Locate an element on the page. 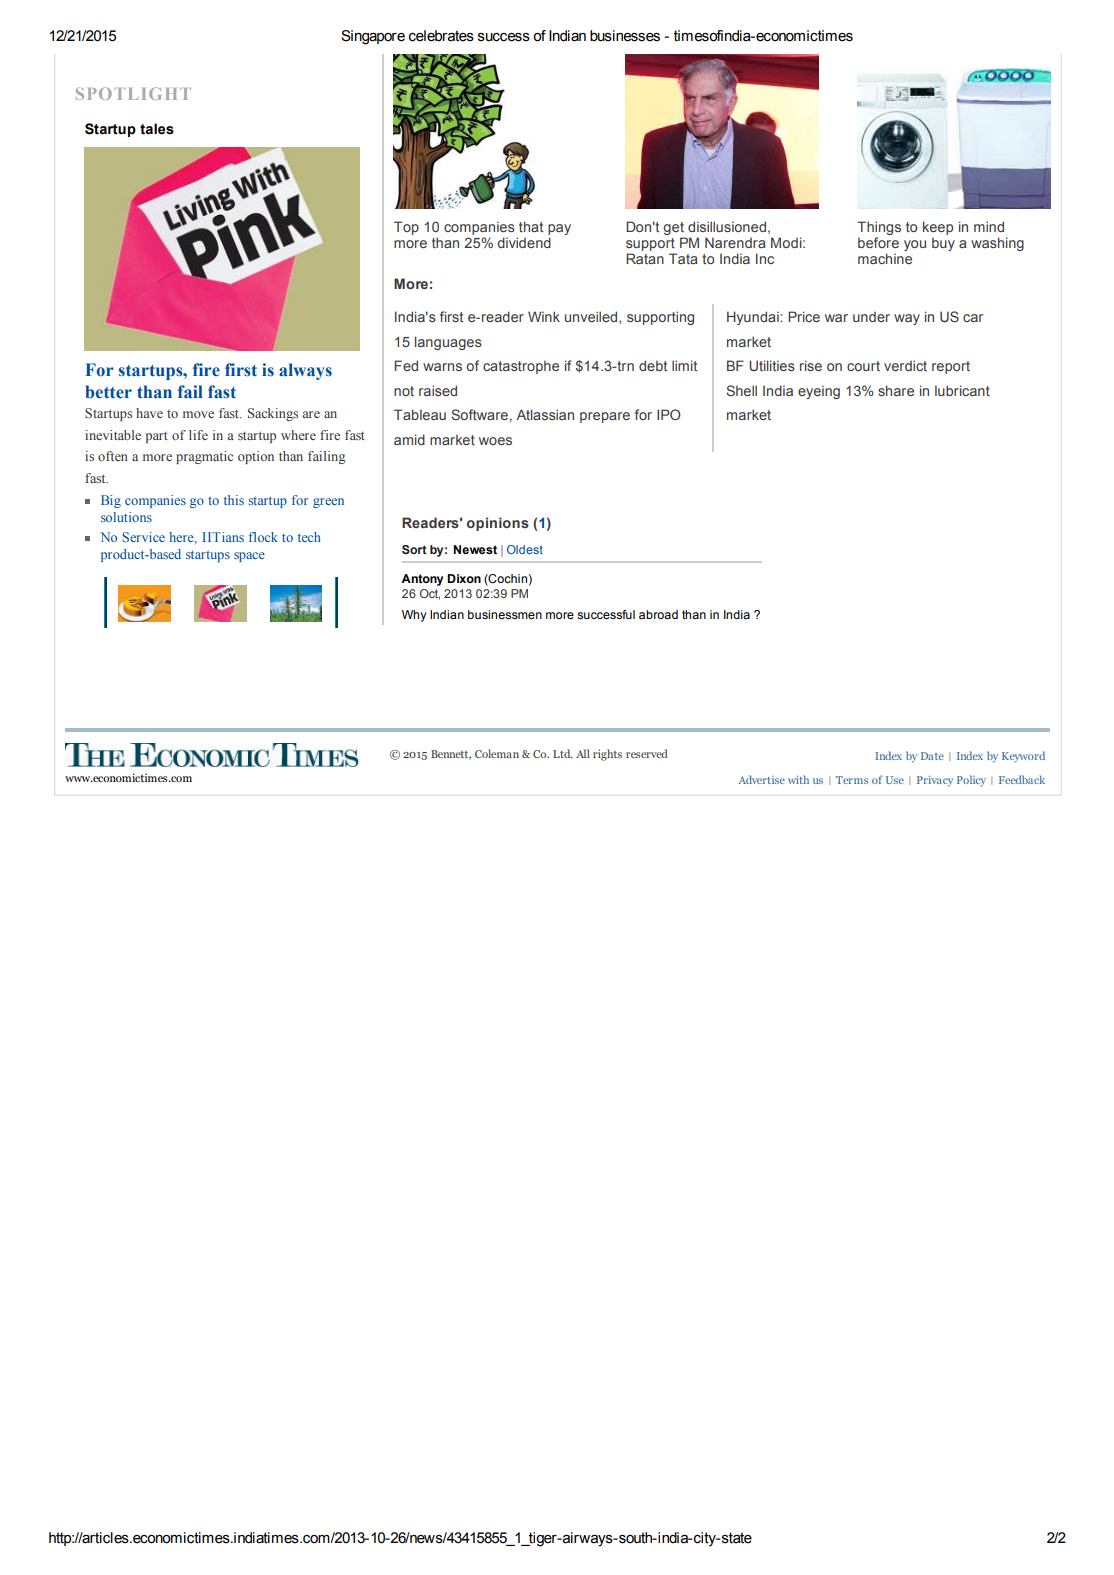  businesses is located at coordinates (625, 36).
